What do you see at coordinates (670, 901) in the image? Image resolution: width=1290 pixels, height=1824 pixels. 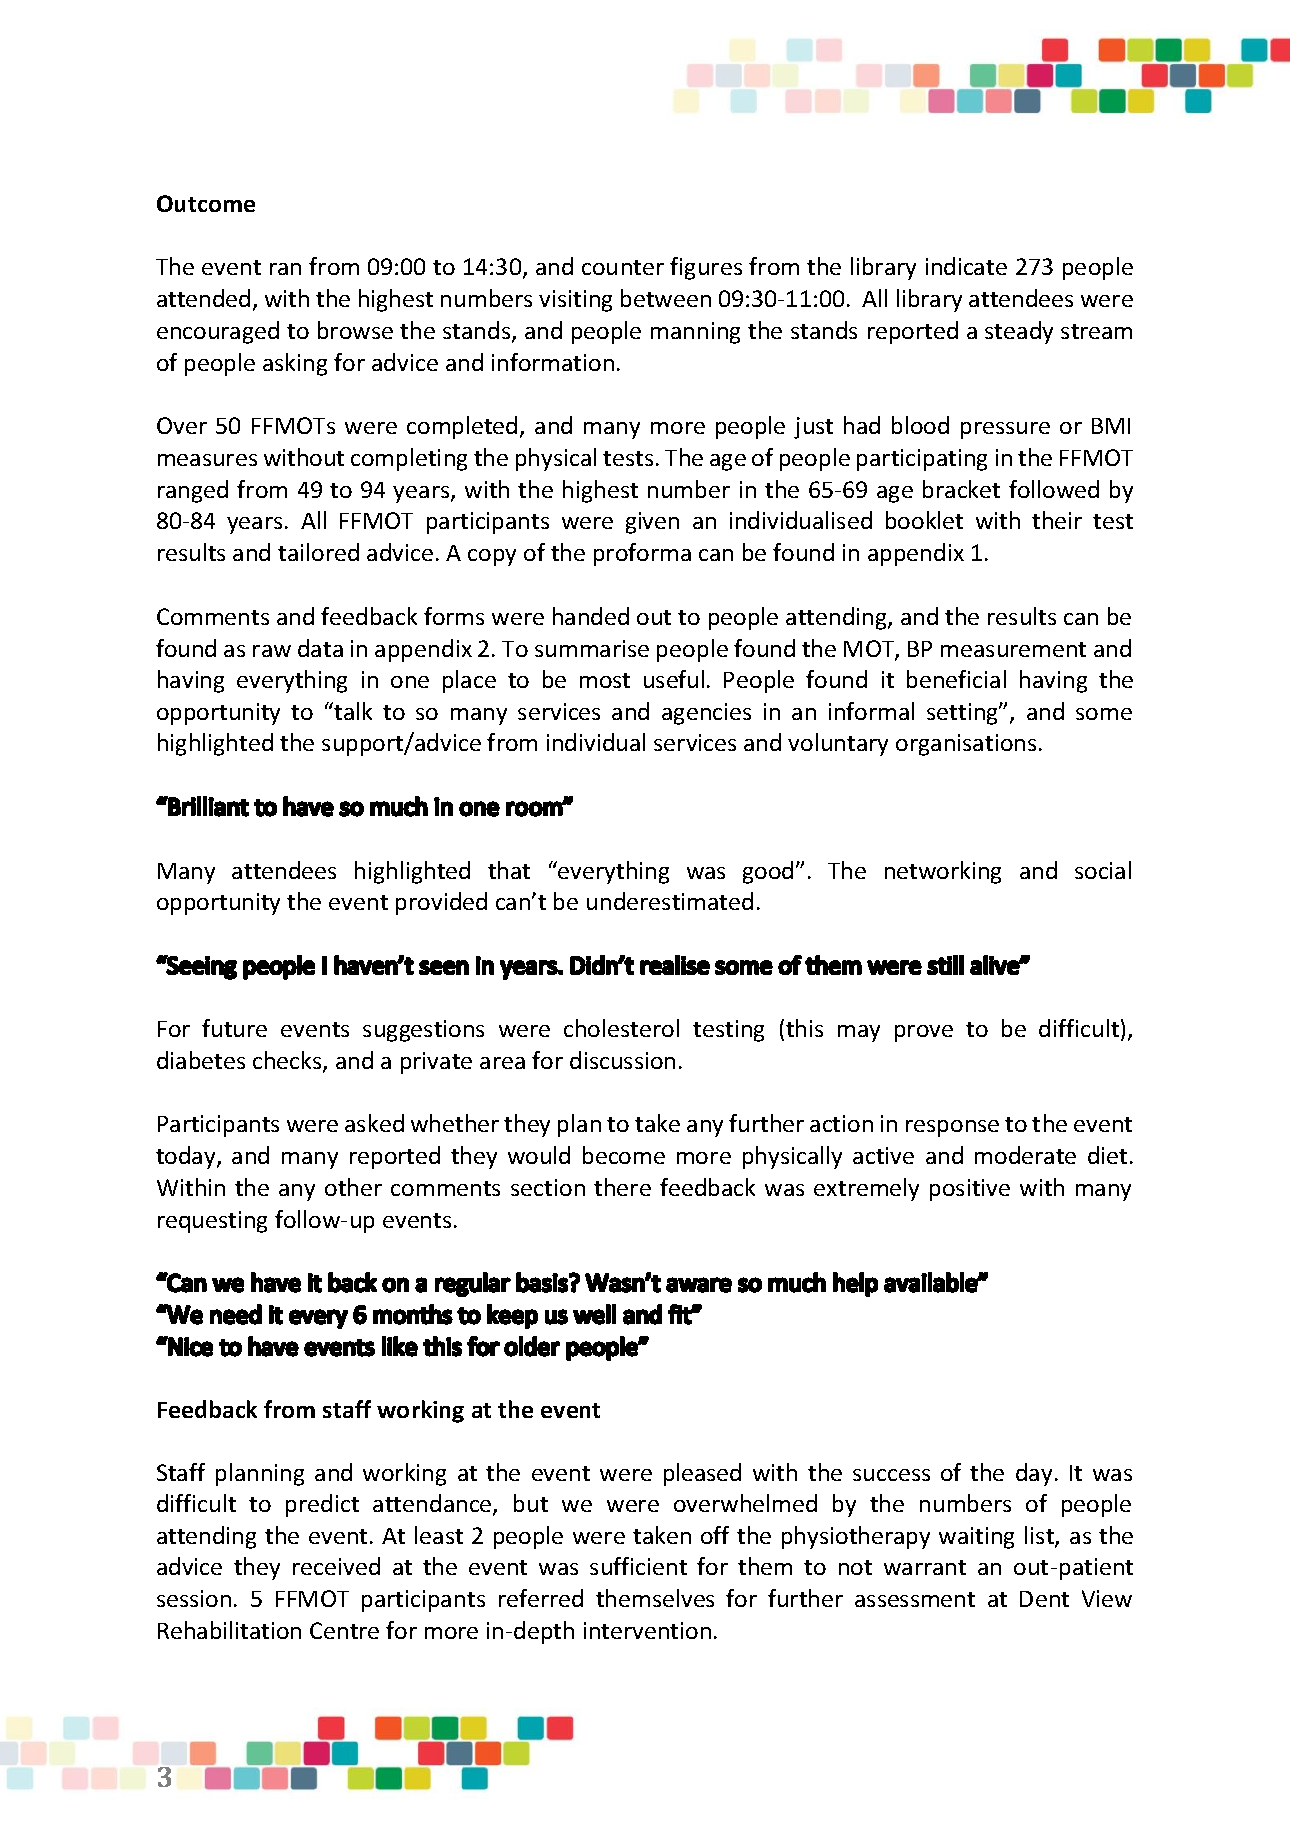 I see `underestimated` at bounding box center [670, 901].
